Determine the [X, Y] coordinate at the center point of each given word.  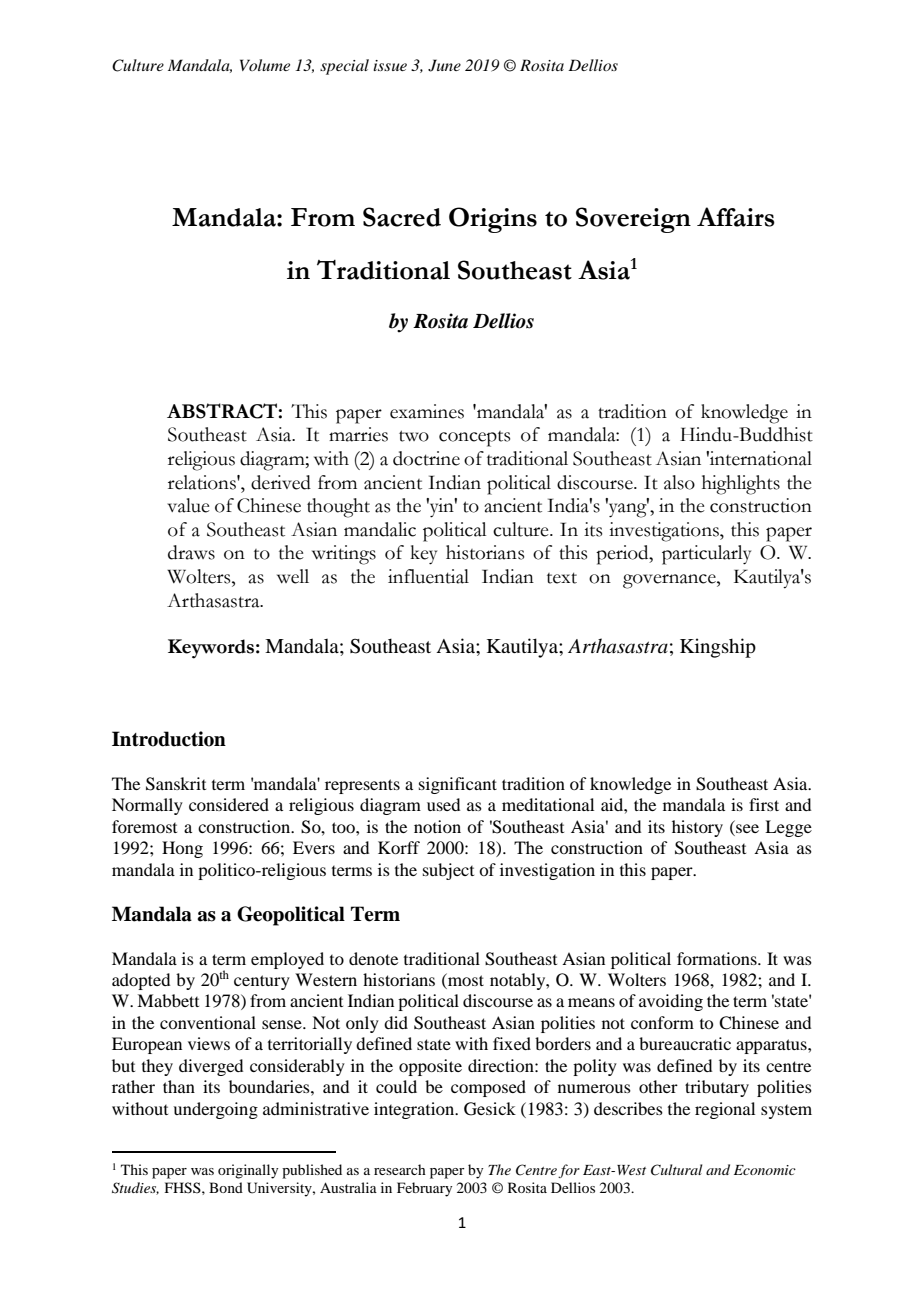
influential [428, 576]
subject [448, 871]
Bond [226, 1187]
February [424, 1189]
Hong [182, 849]
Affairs [736, 217]
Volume [265, 65]
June [444, 65]
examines [427, 411]
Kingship [718, 648]
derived [281, 482]
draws [191, 552]
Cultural [676, 1170]
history [697, 828]
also [679, 482]
